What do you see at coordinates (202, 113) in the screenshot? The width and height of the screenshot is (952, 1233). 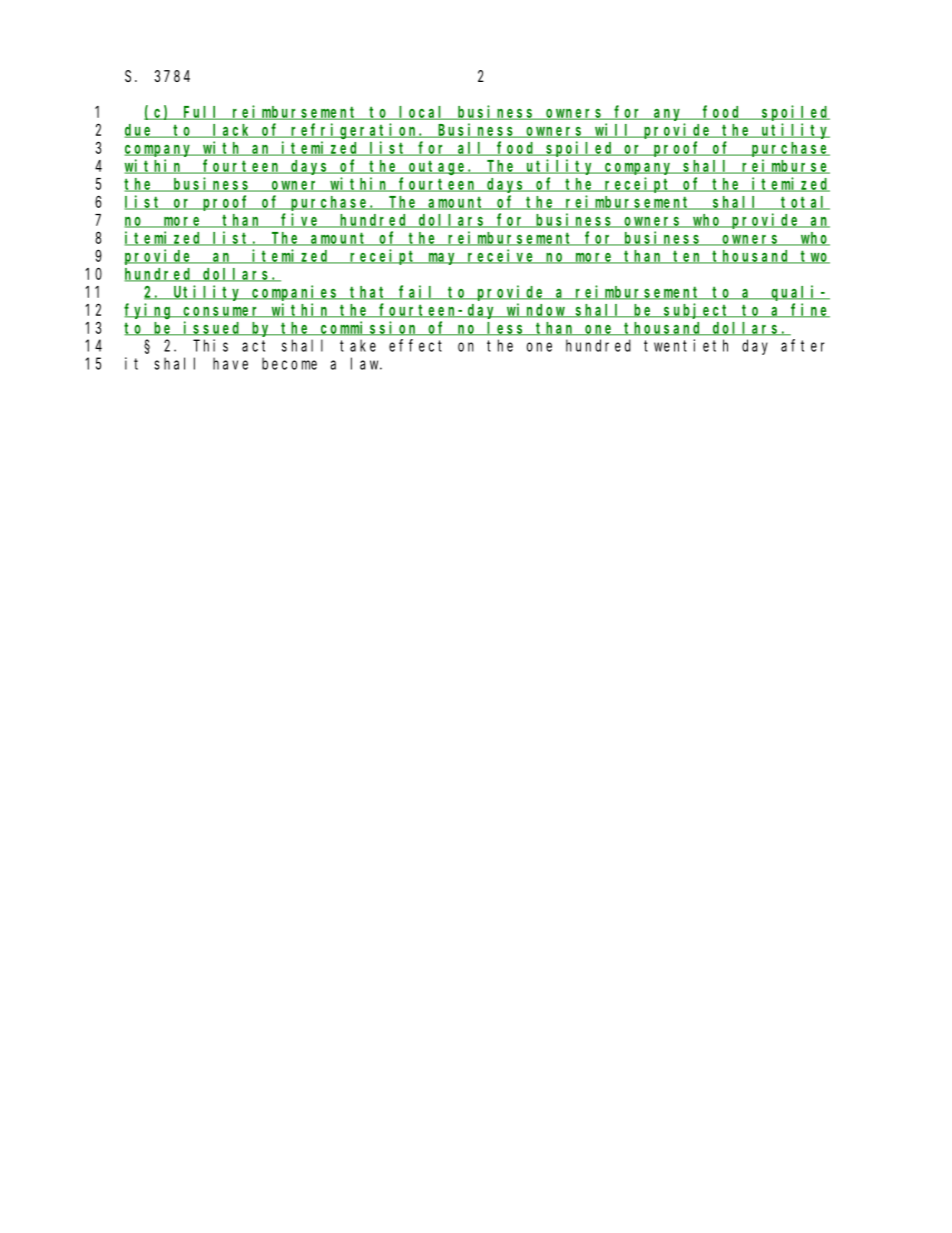 I see `Full` at bounding box center [202, 113].
